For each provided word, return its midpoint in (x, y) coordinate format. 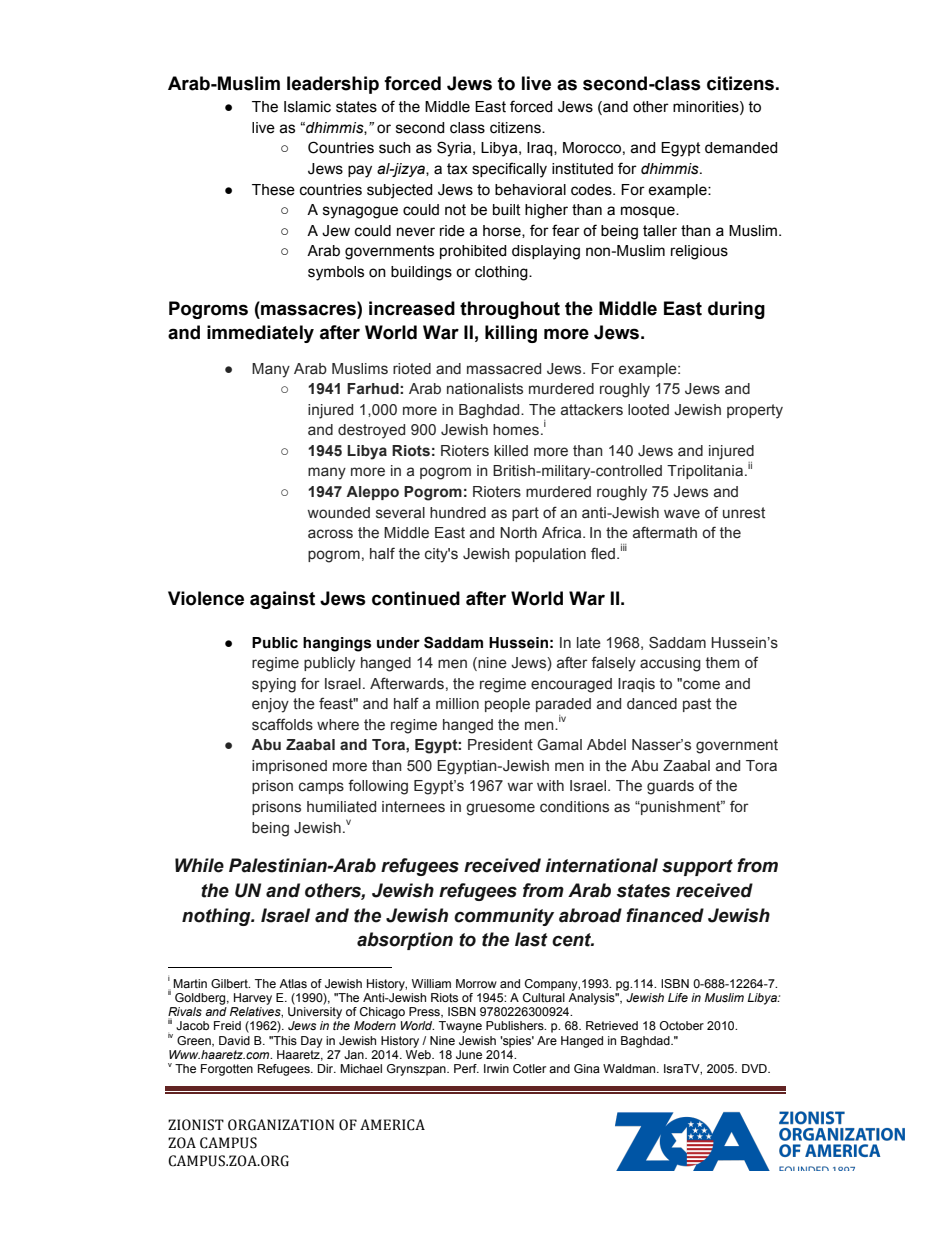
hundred (458, 513)
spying (274, 685)
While (199, 865)
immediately (260, 334)
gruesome (500, 809)
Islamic (307, 107)
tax (457, 169)
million (457, 704)
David (234, 1040)
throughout (510, 310)
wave (682, 514)
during (736, 310)
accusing (670, 664)
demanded (741, 148)
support (697, 867)
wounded (339, 512)
